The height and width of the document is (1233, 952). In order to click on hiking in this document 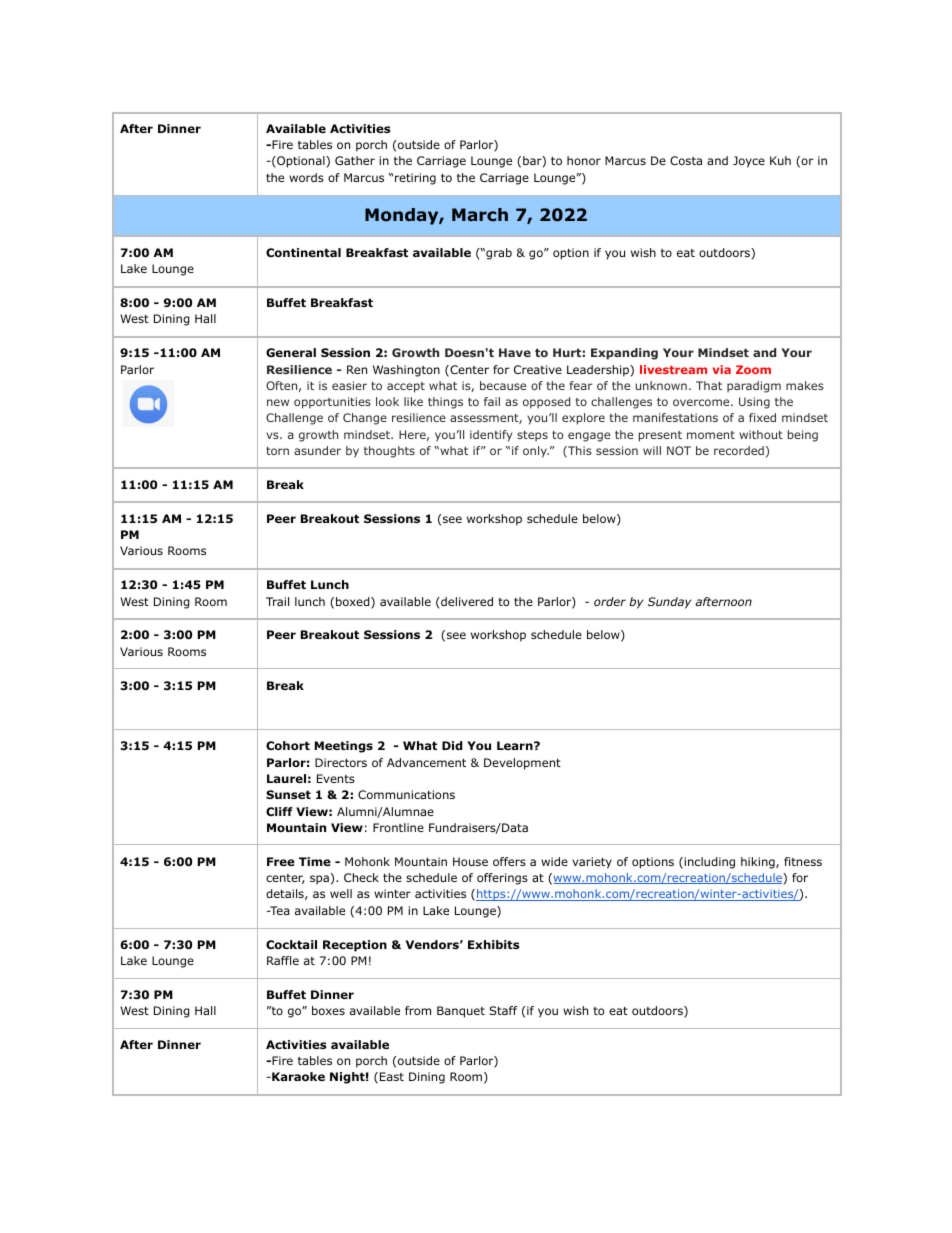, I will do `click(759, 863)`.
